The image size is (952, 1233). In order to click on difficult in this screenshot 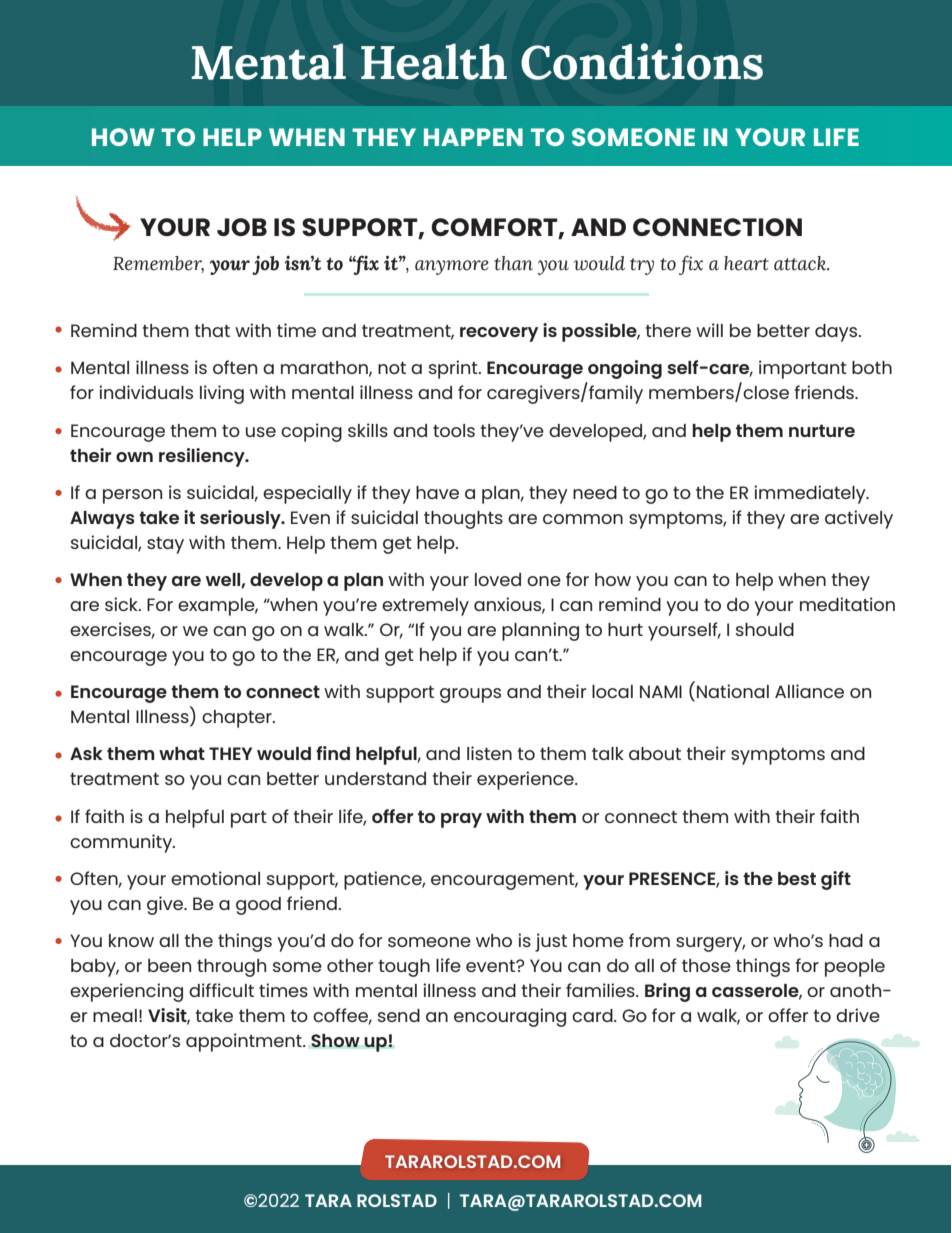, I will do `click(221, 990)`.
